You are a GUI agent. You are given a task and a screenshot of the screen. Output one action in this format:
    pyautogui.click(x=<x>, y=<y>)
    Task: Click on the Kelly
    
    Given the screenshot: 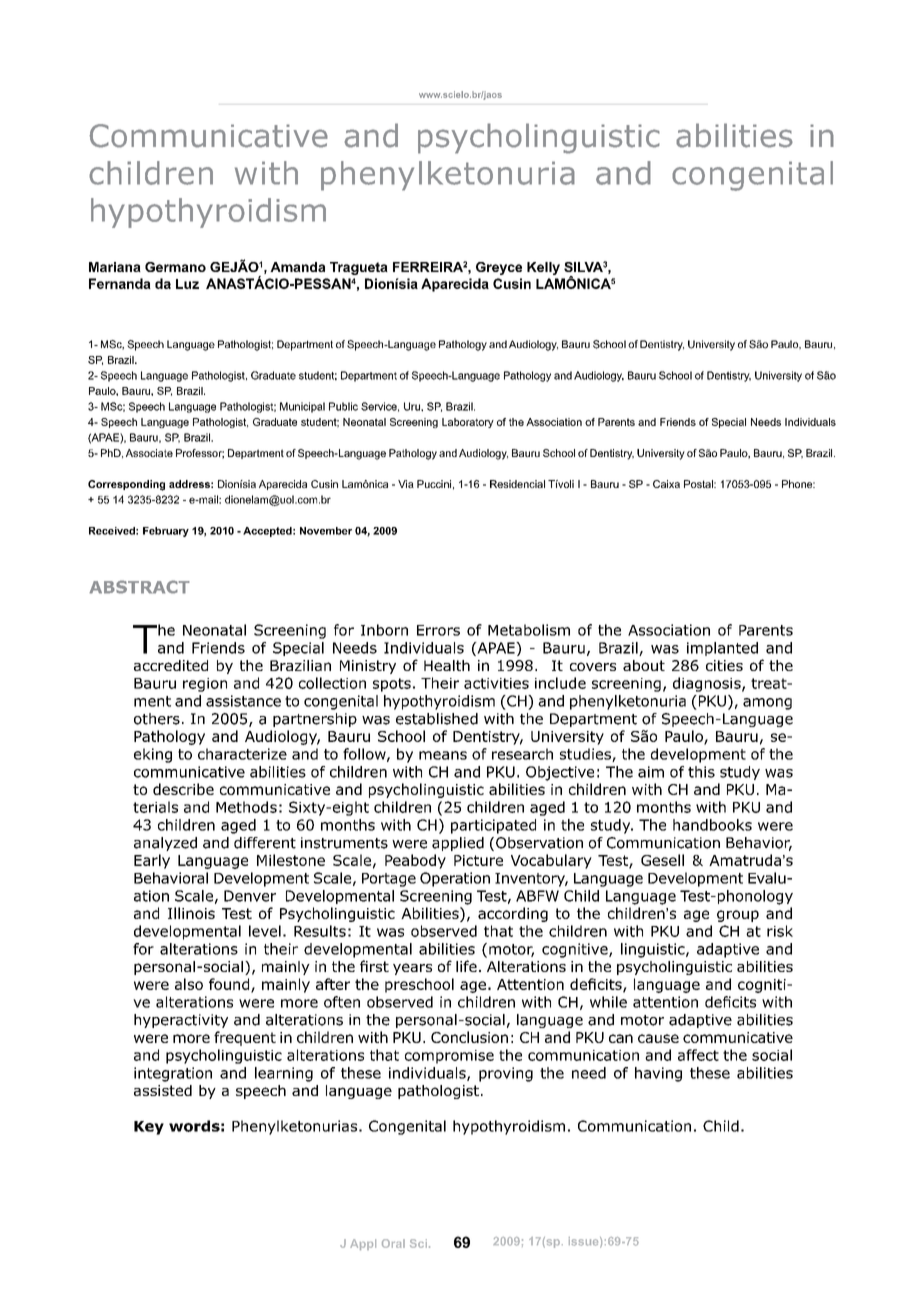 What is the action you would take?
    pyautogui.click(x=543, y=268)
